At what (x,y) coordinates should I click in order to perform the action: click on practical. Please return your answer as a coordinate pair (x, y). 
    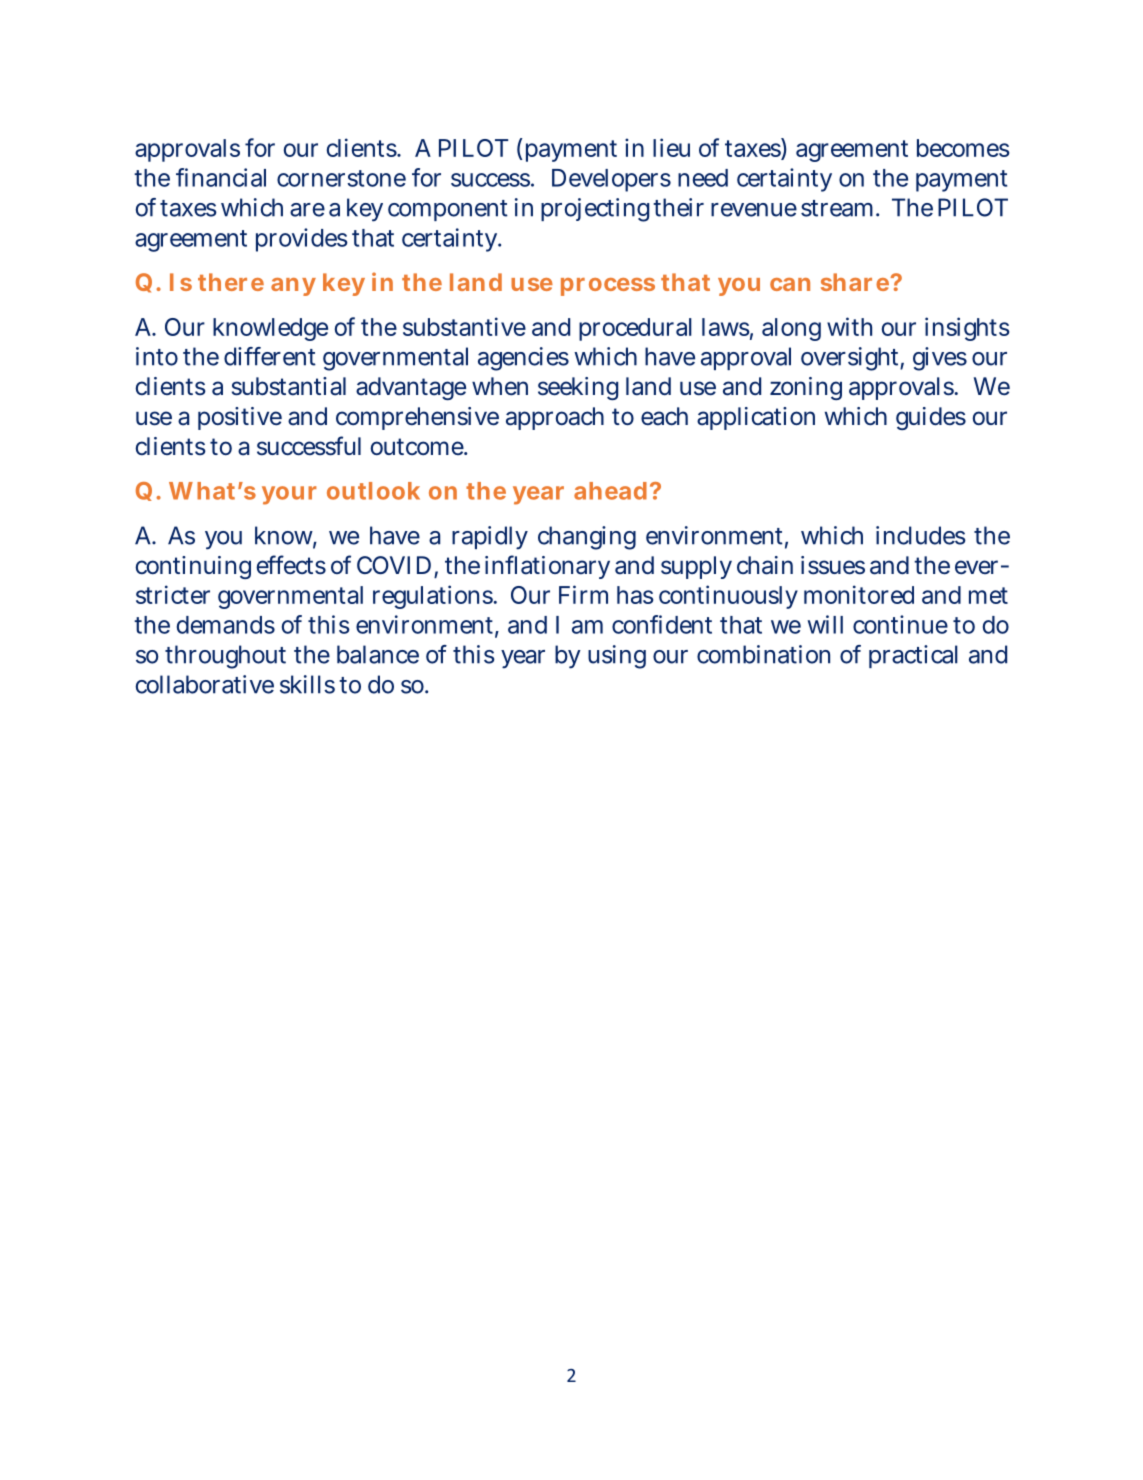
    Looking at the image, I should click on (913, 656).
